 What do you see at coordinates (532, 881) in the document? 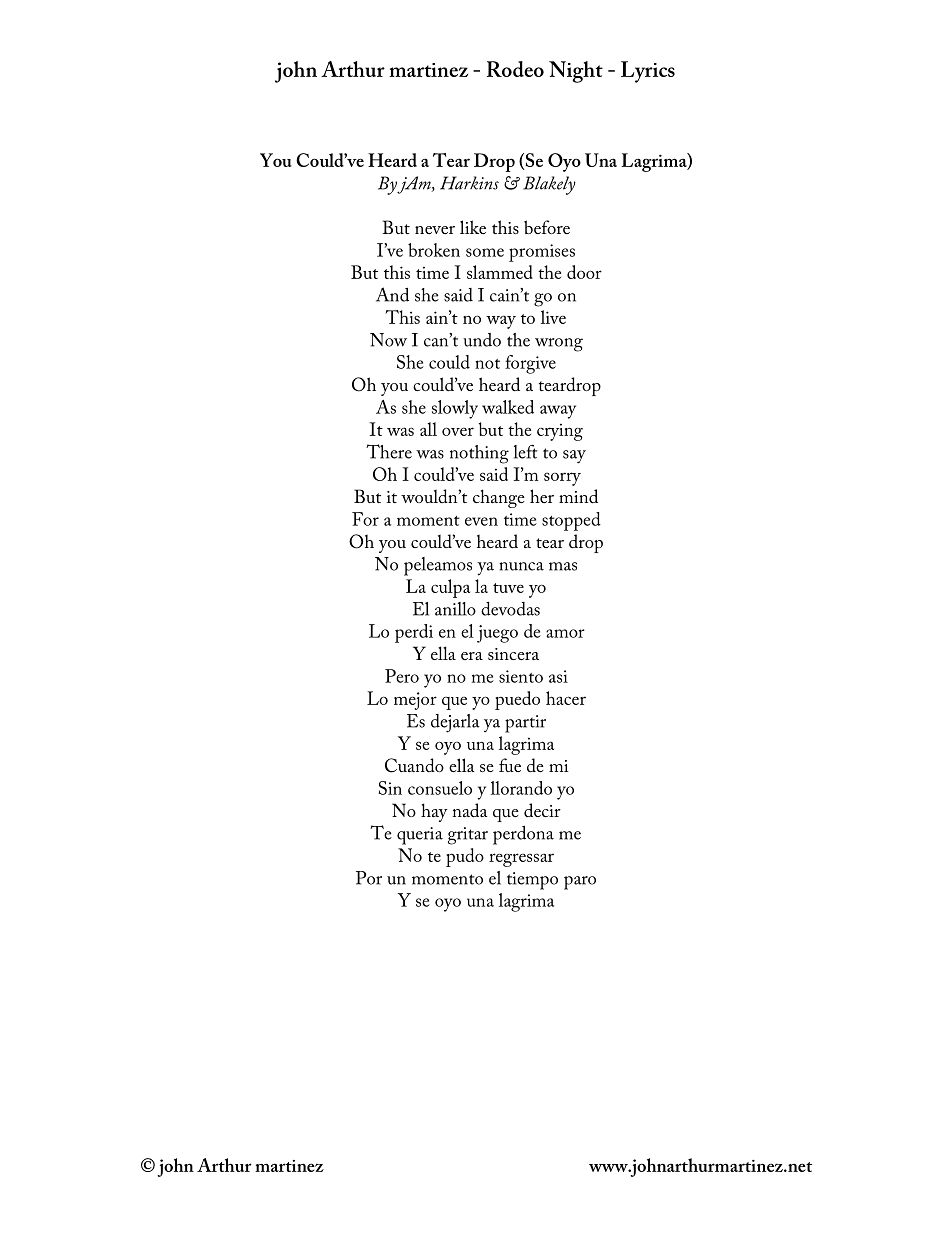
I see `tiempo` at bounding box center [532, 881].
